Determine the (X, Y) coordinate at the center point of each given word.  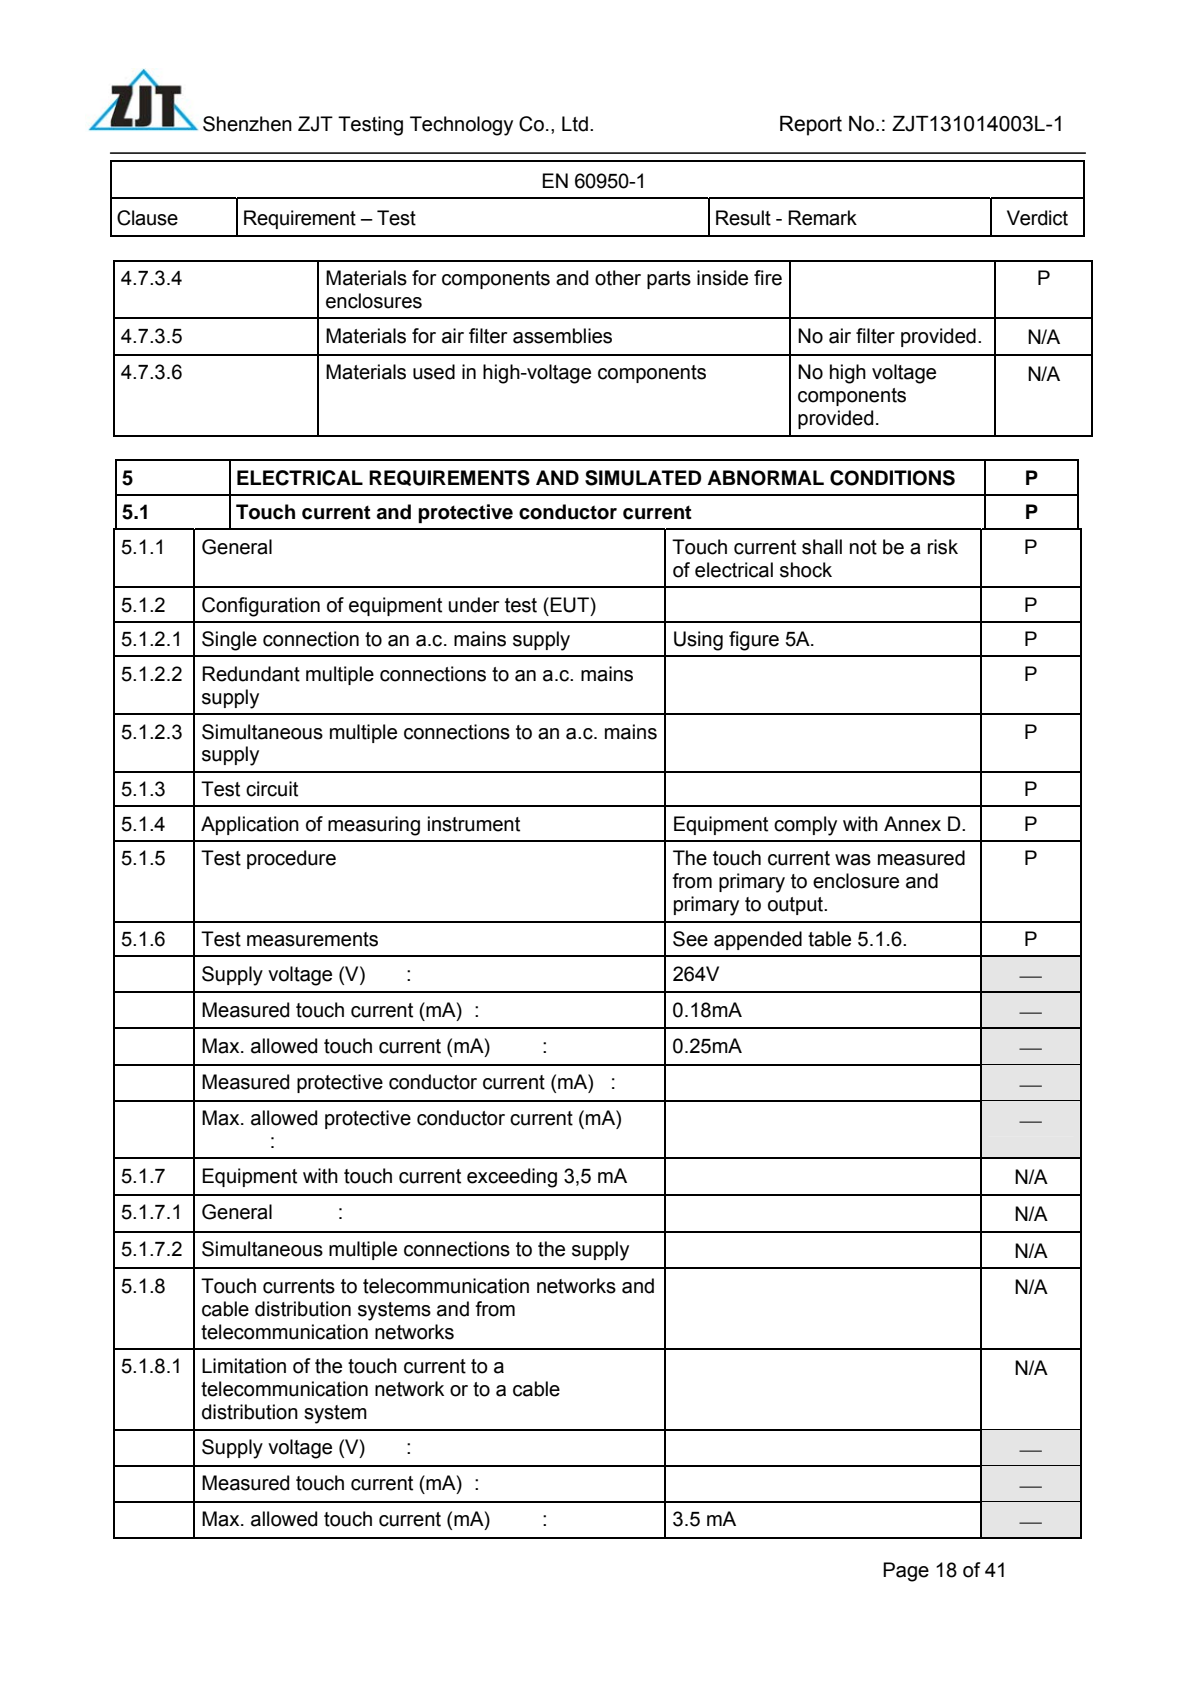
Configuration (261, 607)
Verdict (1037, 218)
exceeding (512, 1178)
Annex (912, 824)
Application (250, 825)
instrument (474, 824)
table (829, 939)
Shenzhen (247, 124)
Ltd (575, 124)
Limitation (244, 1366)
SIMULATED (643, 478)
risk (943, 547)
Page (906, 1572)
